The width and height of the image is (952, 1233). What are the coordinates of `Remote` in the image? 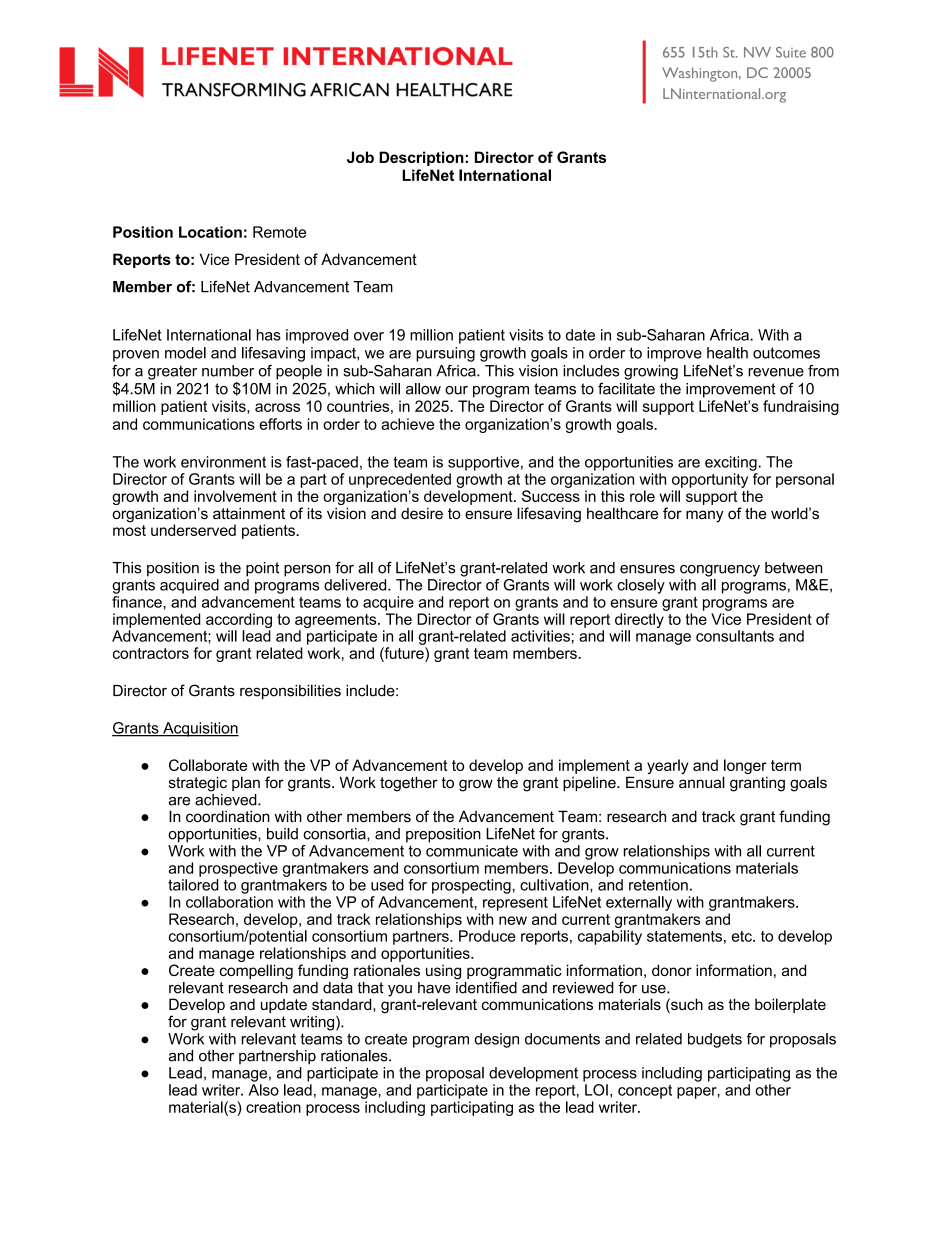 It's located at (279, 232).
